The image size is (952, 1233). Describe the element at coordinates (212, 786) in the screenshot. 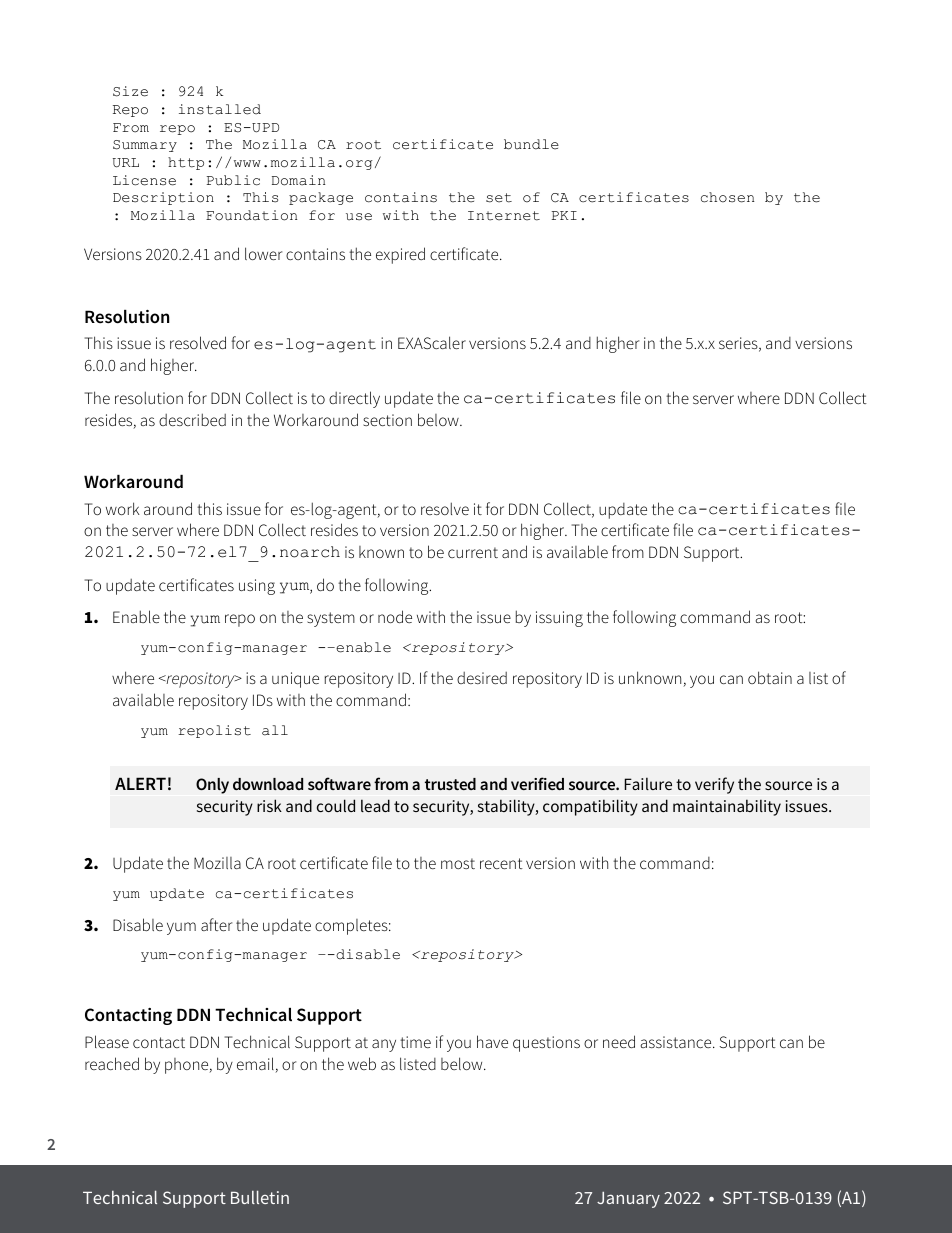

I see `Only` at that location.
